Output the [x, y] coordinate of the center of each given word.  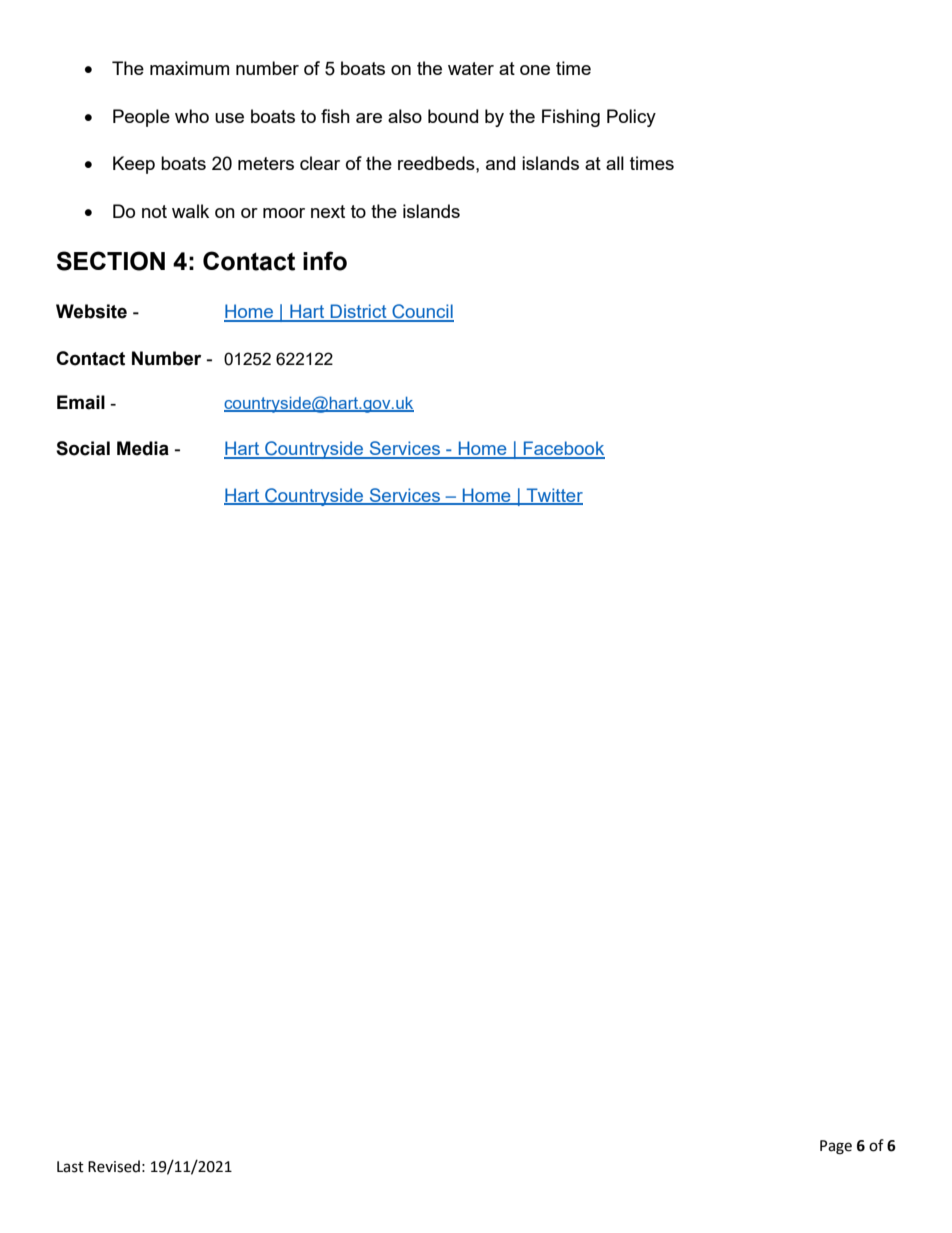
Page [836, 1147]
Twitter [554, 496]
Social [83, 448]
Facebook [563, 449]
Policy [631, 118]
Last [70, 1167]
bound [453, 116]
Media [143, 448]
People [141, 118]
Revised [114, 1166]
